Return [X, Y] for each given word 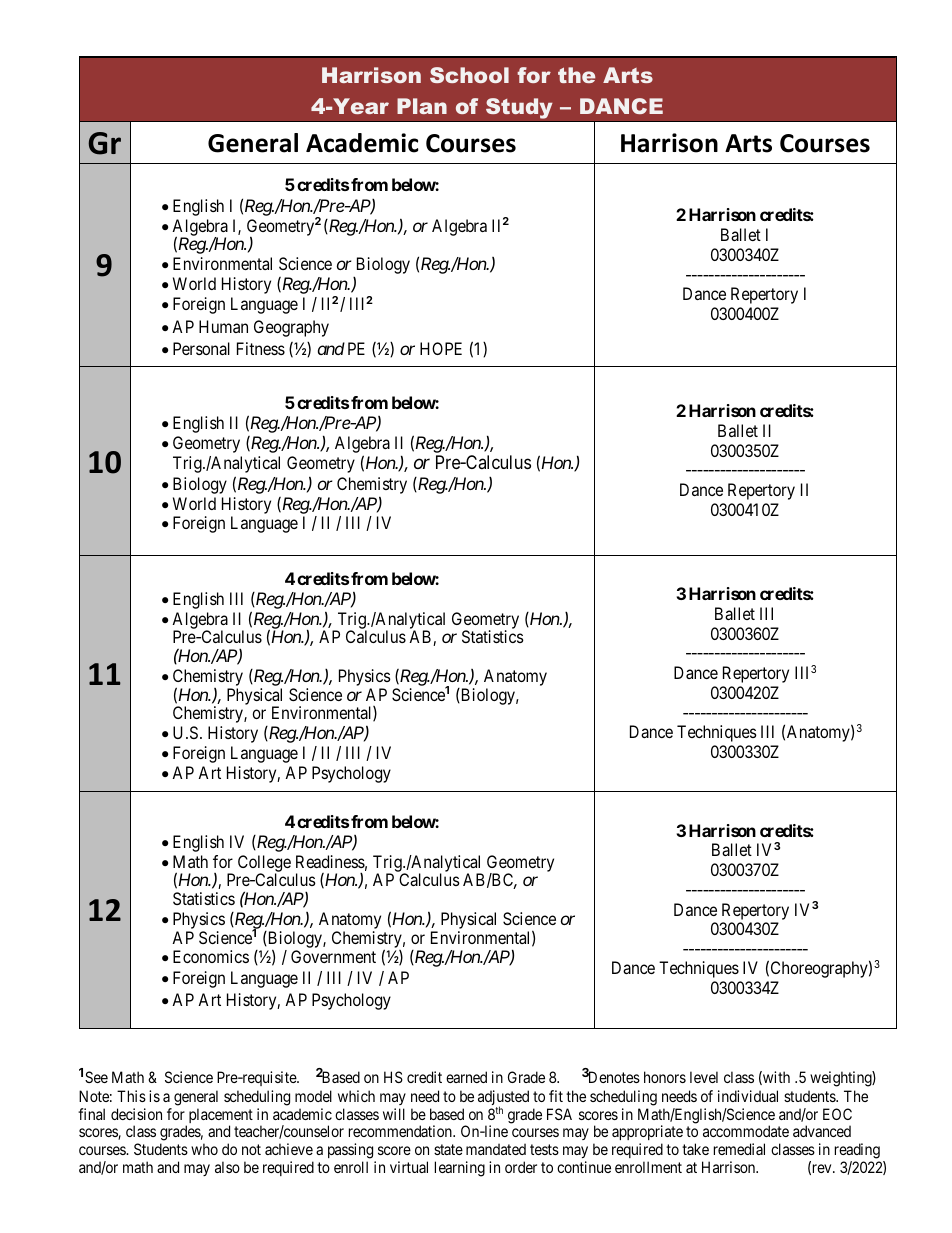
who [204, 1149]
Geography [291, 328]
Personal [201, 348]
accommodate [746, 1131]
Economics [211, 956]
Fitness [261, 348]
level [704, 1077]
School [469, 75]
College [264, 864]
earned [466, 1077]
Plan [422, 106]
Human [223, 326]
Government [333, 956]
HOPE [441, 348]
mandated [496, 1149]
